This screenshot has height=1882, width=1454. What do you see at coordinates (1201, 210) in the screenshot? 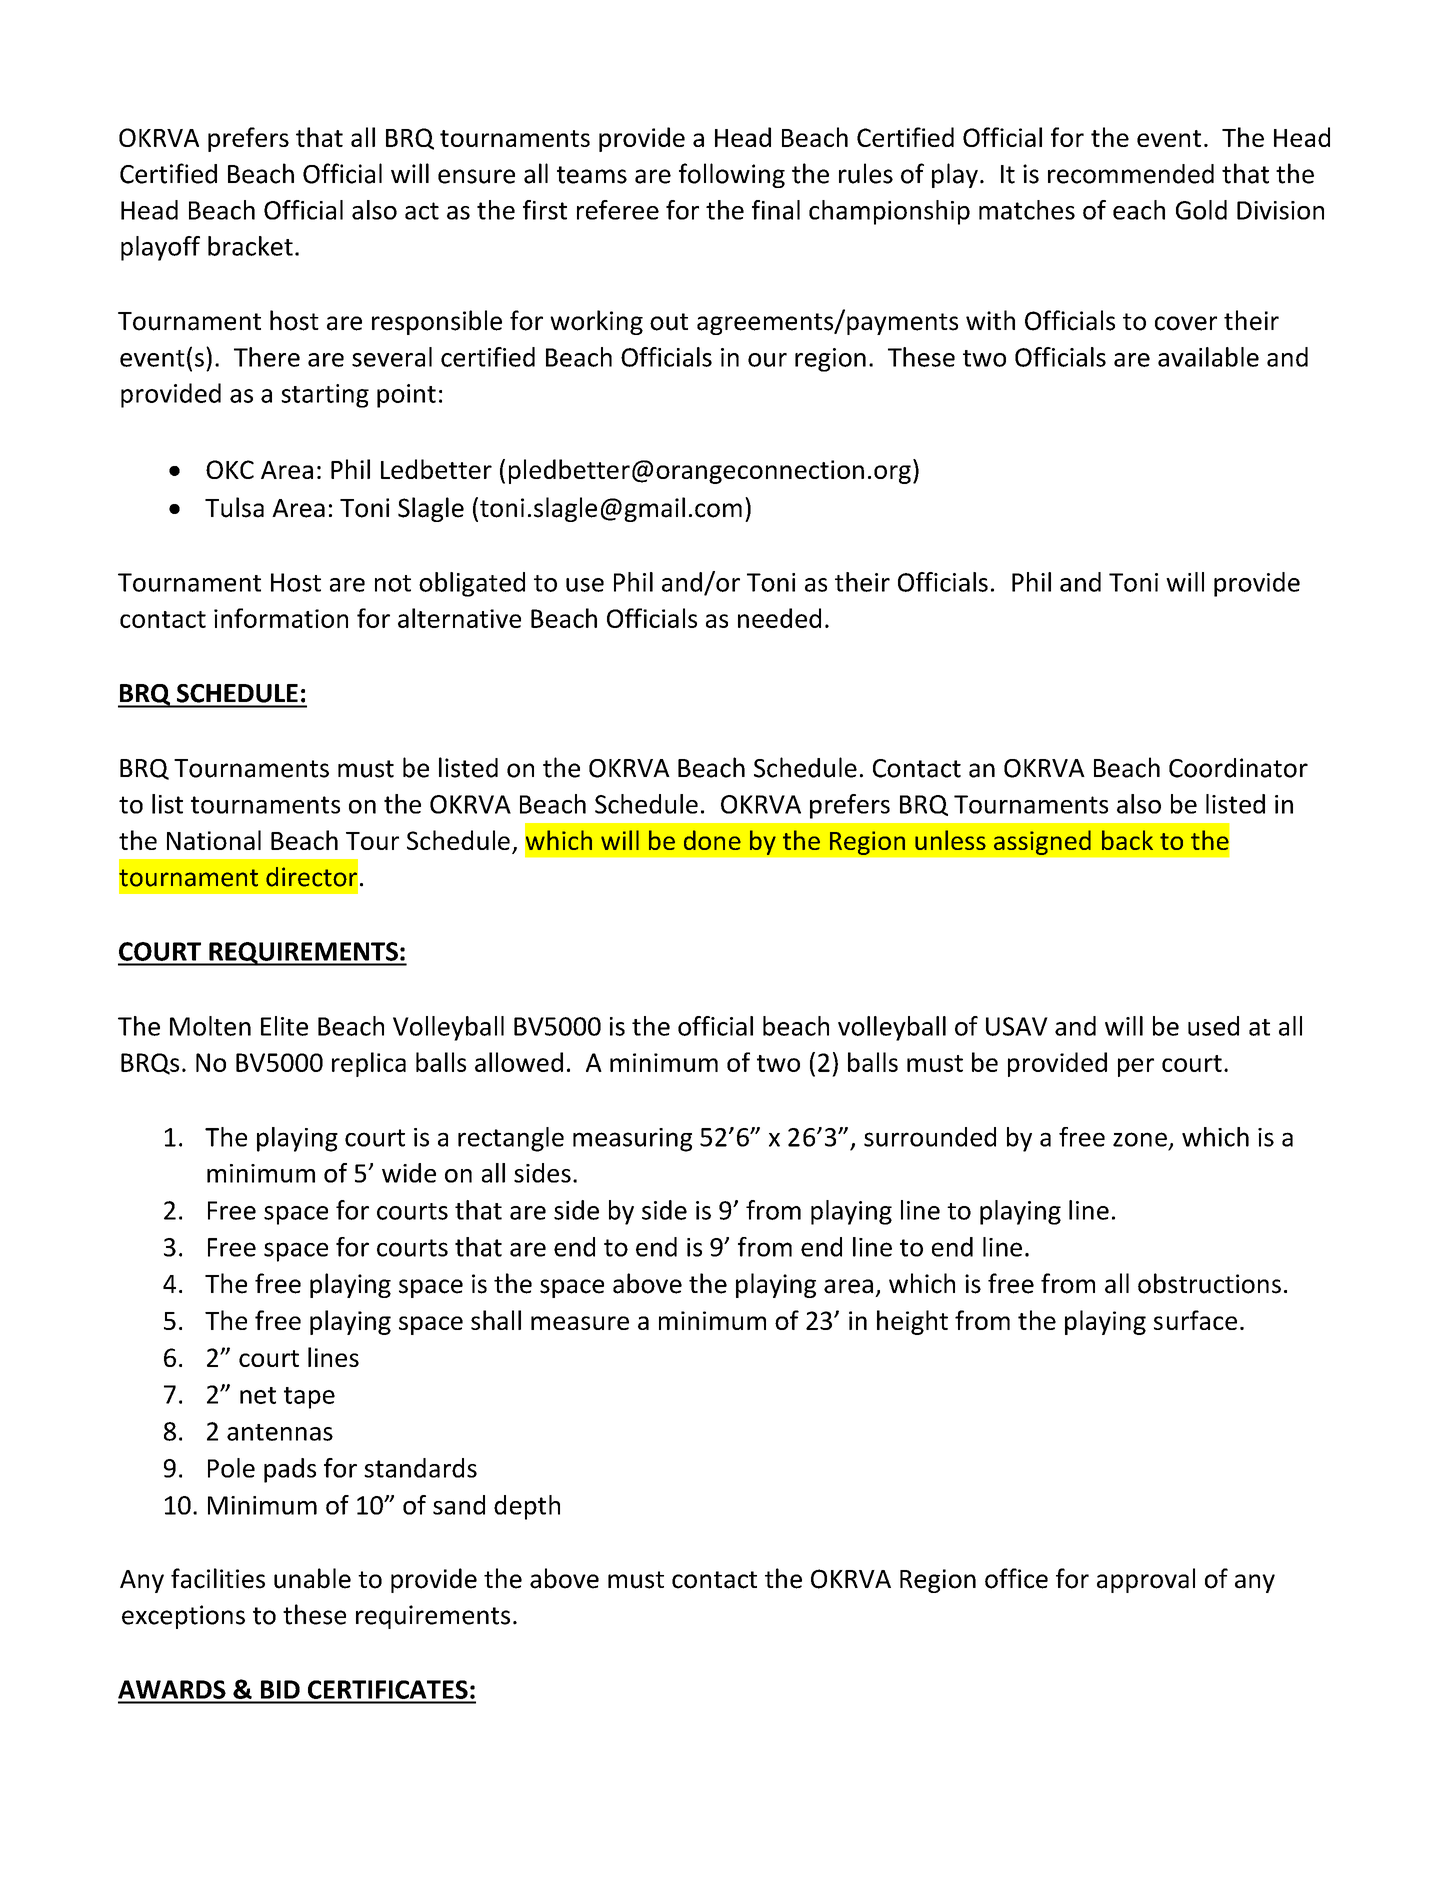
I see `Gold` at bounding box center [1201, 210].
